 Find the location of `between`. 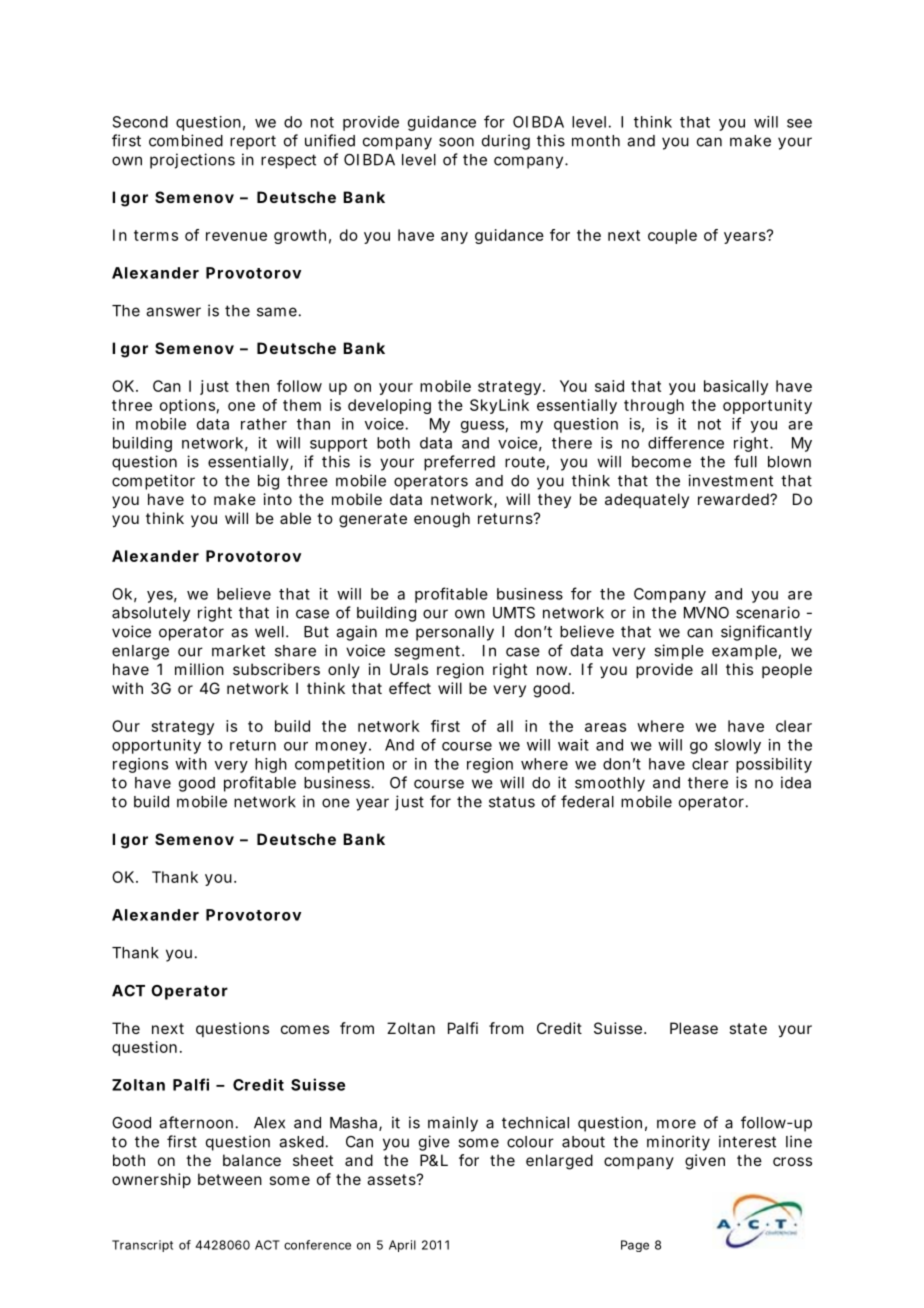

between is located at coordinates (230, 1179).
